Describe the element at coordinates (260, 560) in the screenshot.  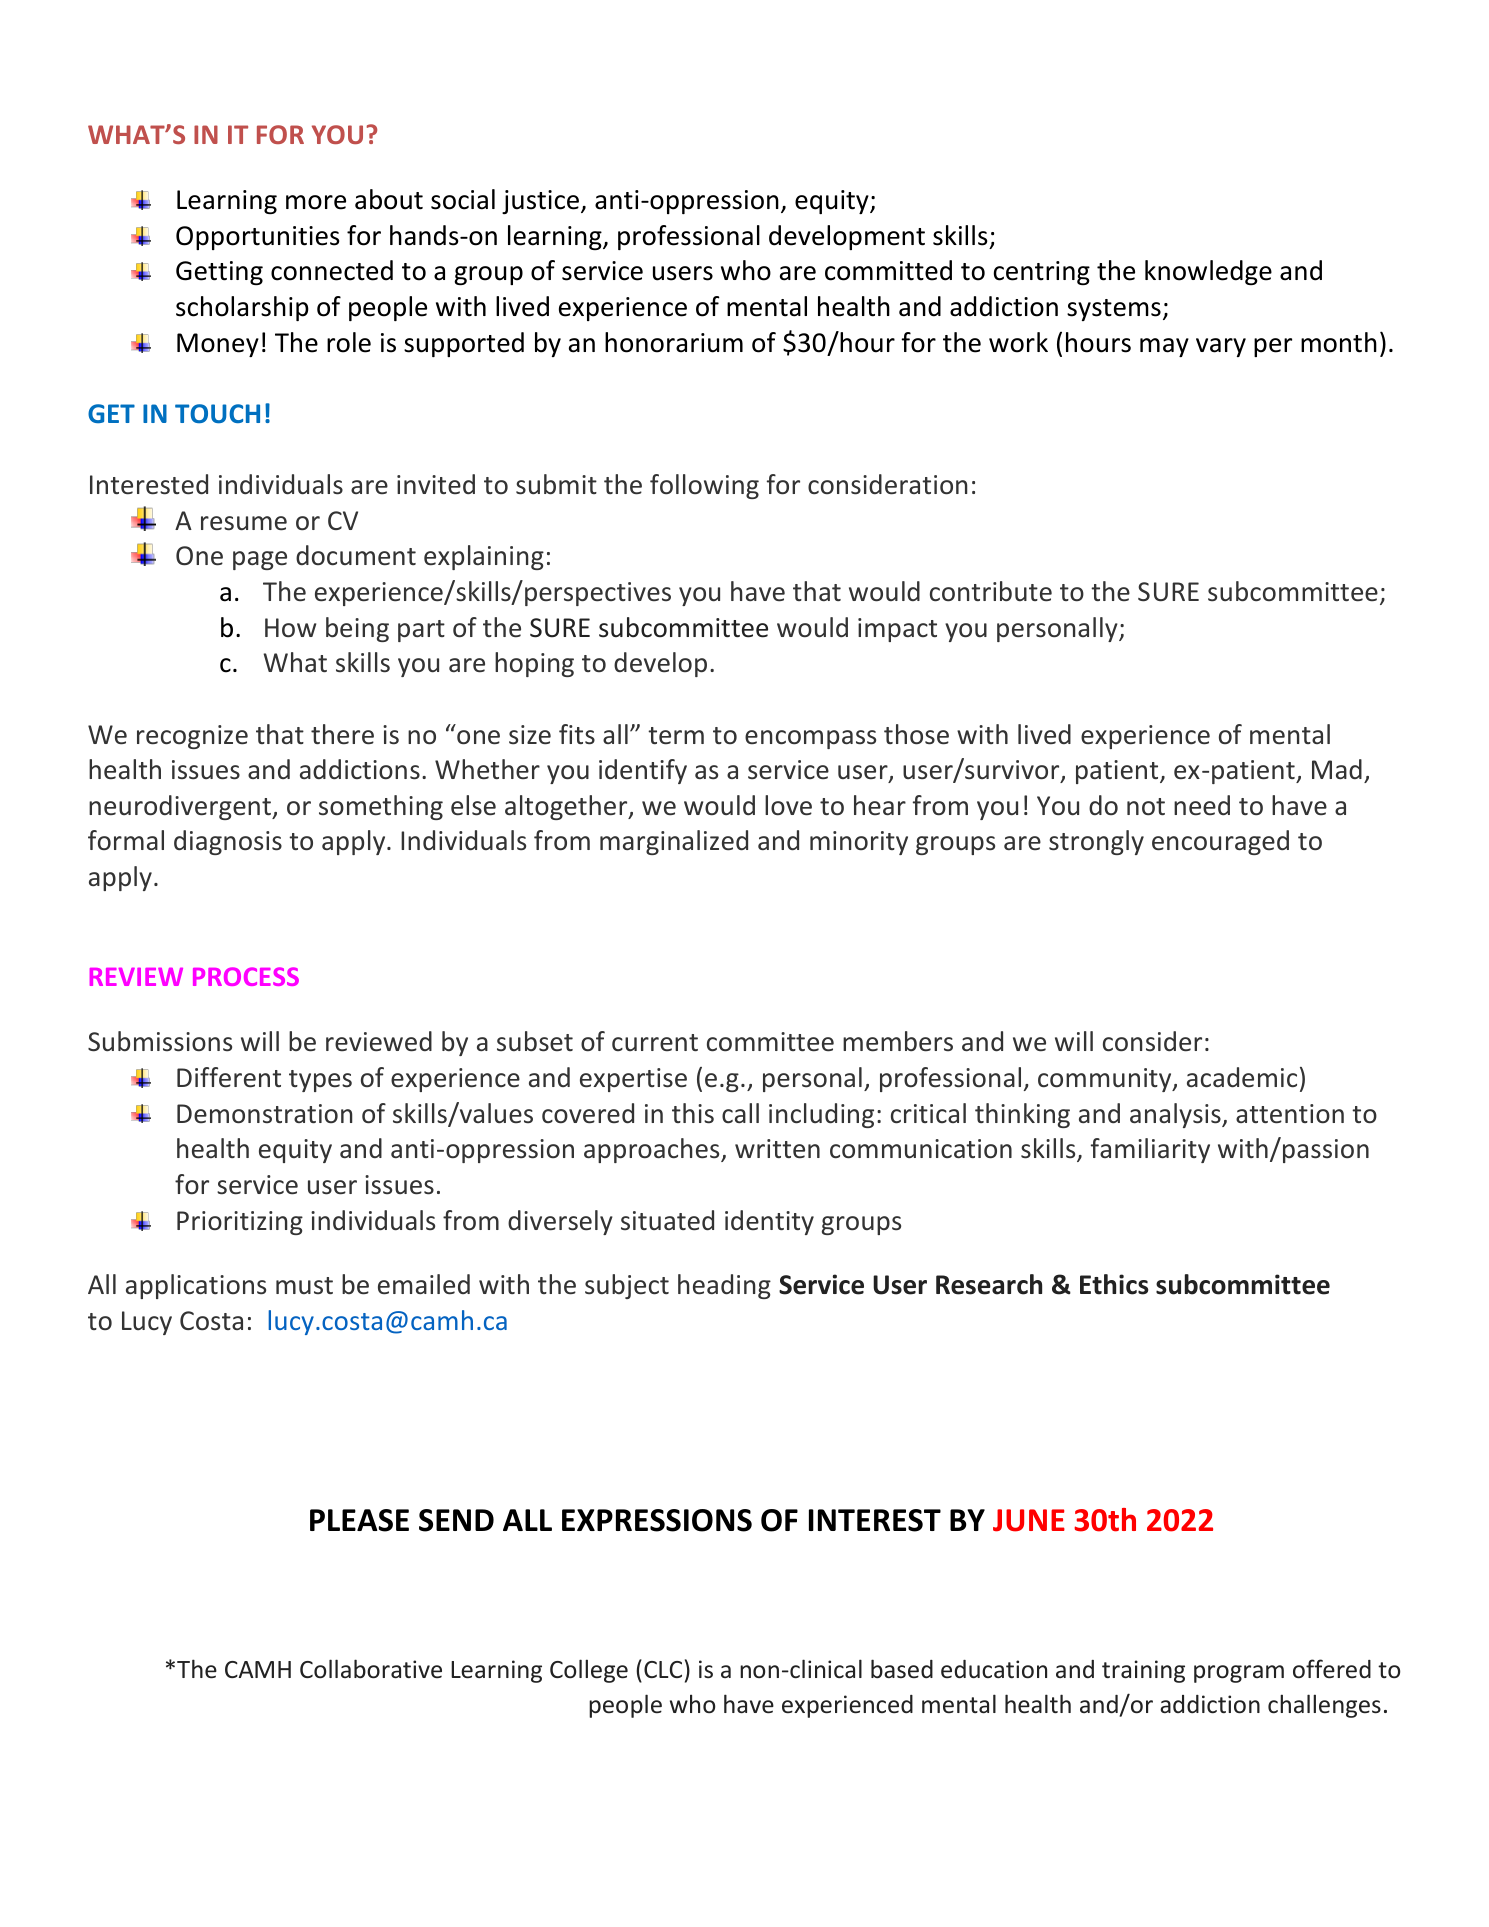
I see `page` at that location.
